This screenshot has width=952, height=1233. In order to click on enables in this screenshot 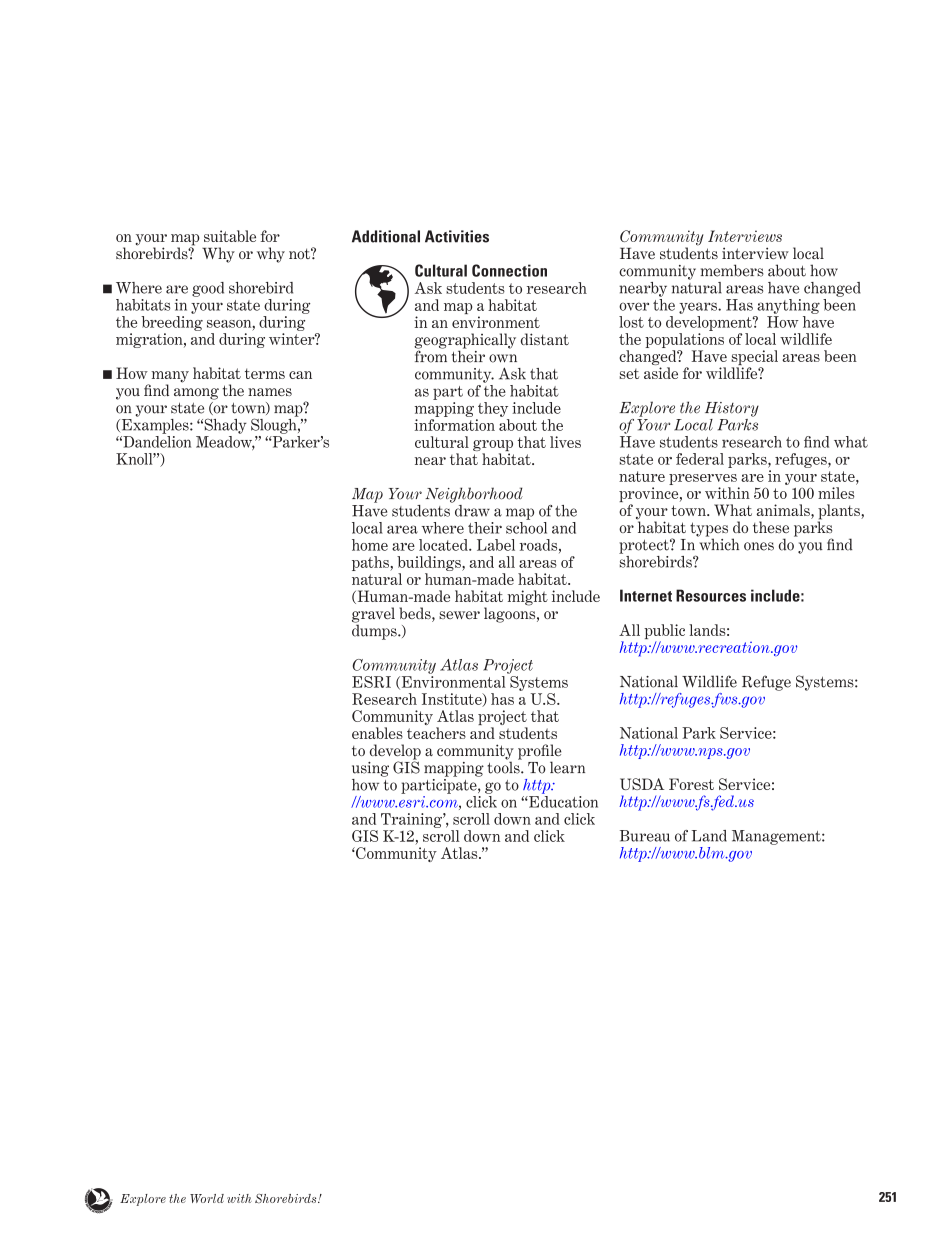, I will do `click(377, 733)`.
